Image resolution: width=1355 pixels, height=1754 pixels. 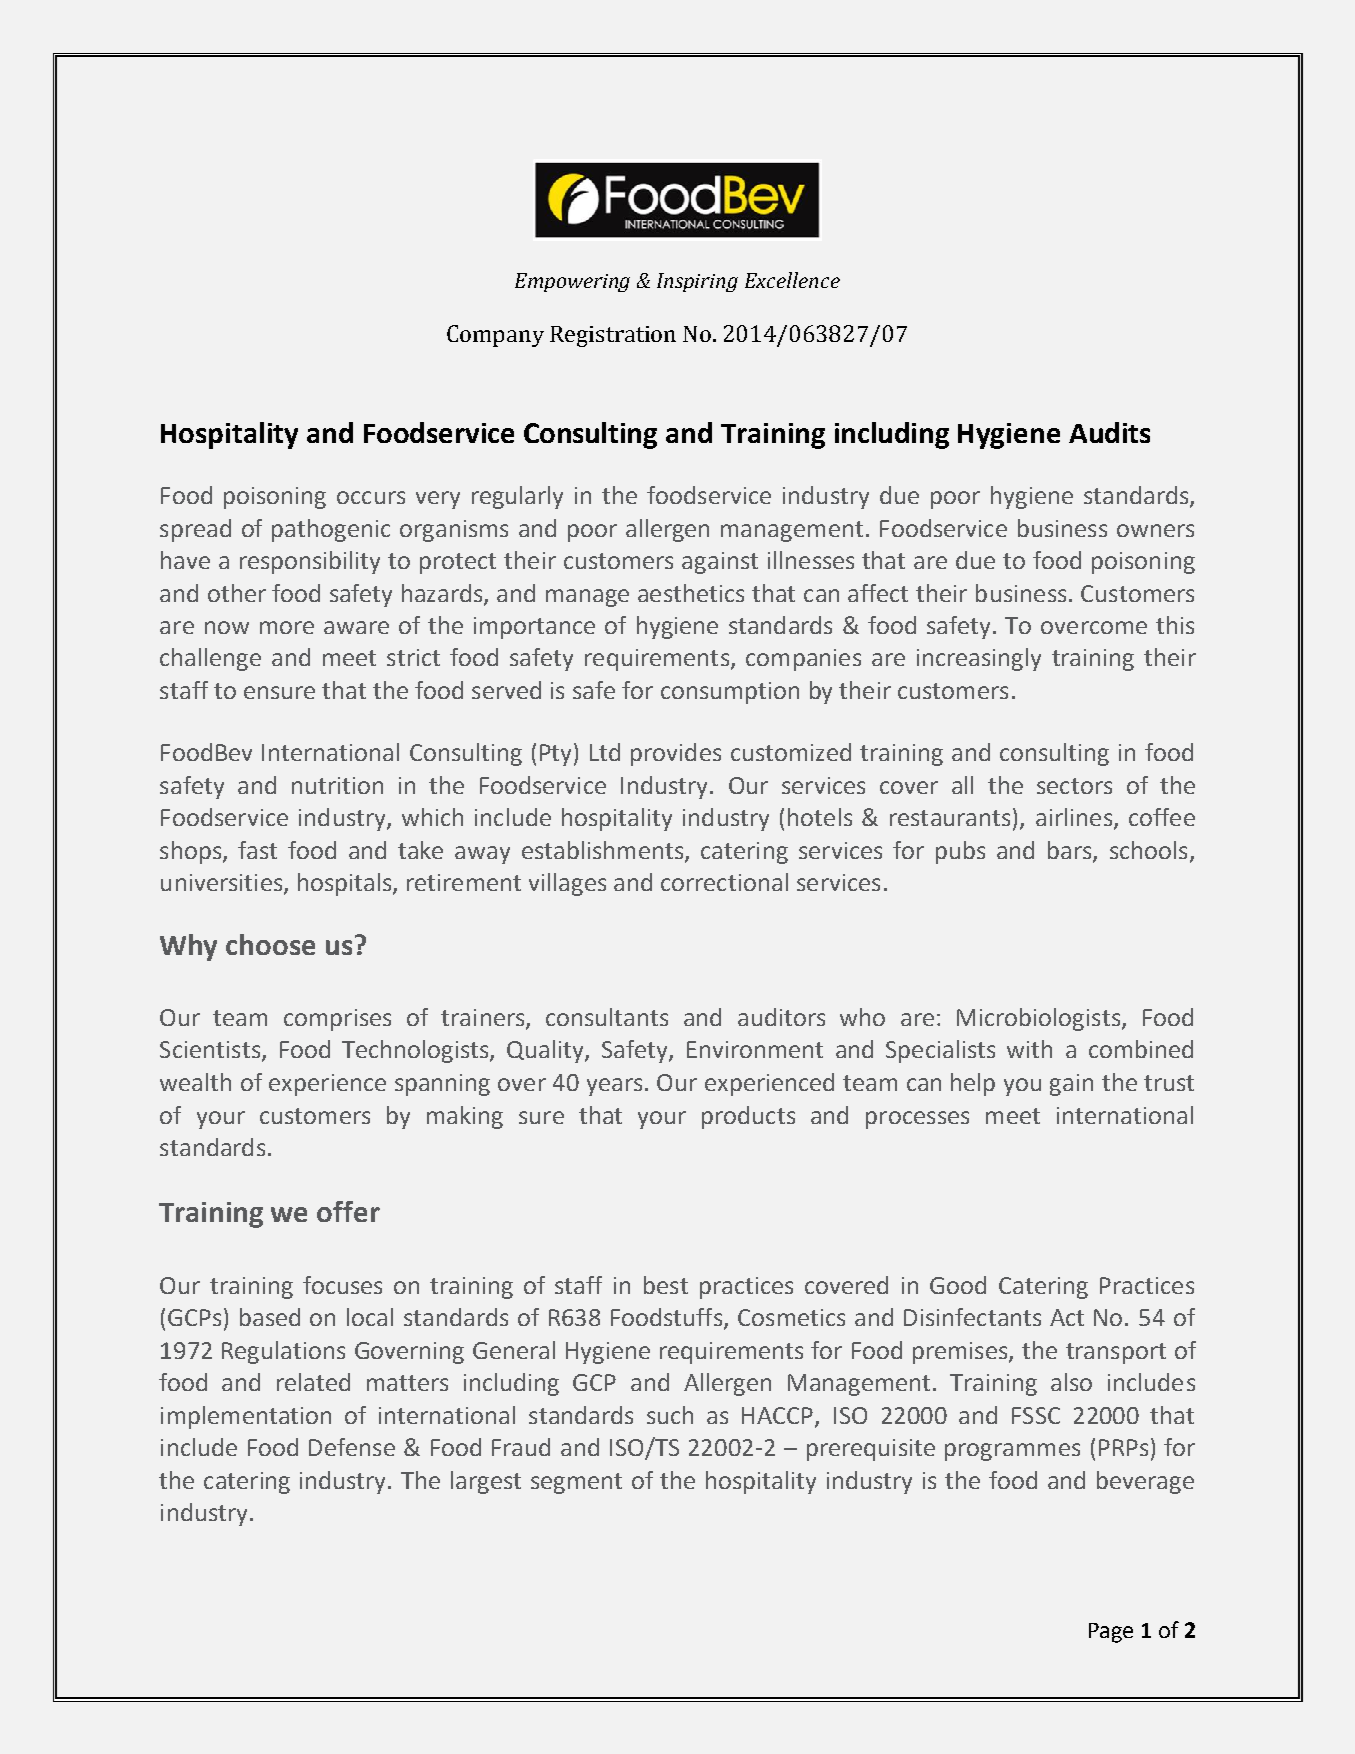 I want to click on segment, so click(x=576, y=1483).
